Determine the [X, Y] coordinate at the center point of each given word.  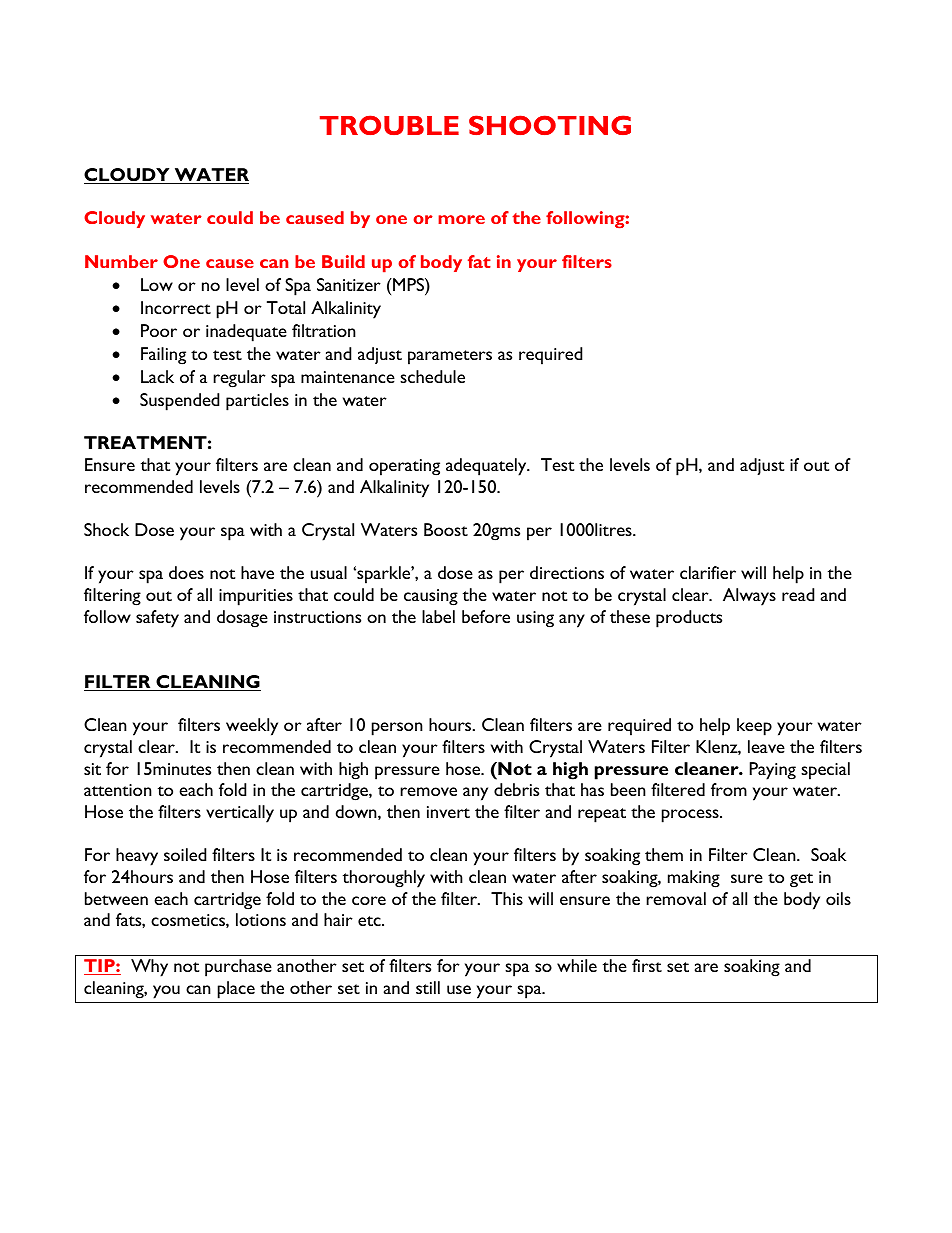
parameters [450, 357]
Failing [163, 356]
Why [149, 968]
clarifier [708, 572]
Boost [446, 529]
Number [121, 261]
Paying [773, 771]
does [186, 572]
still [428, 987]
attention [118, 790]
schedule [432, 376]
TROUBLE [389, 125]
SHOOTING [550, 125]
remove [428, 791]
